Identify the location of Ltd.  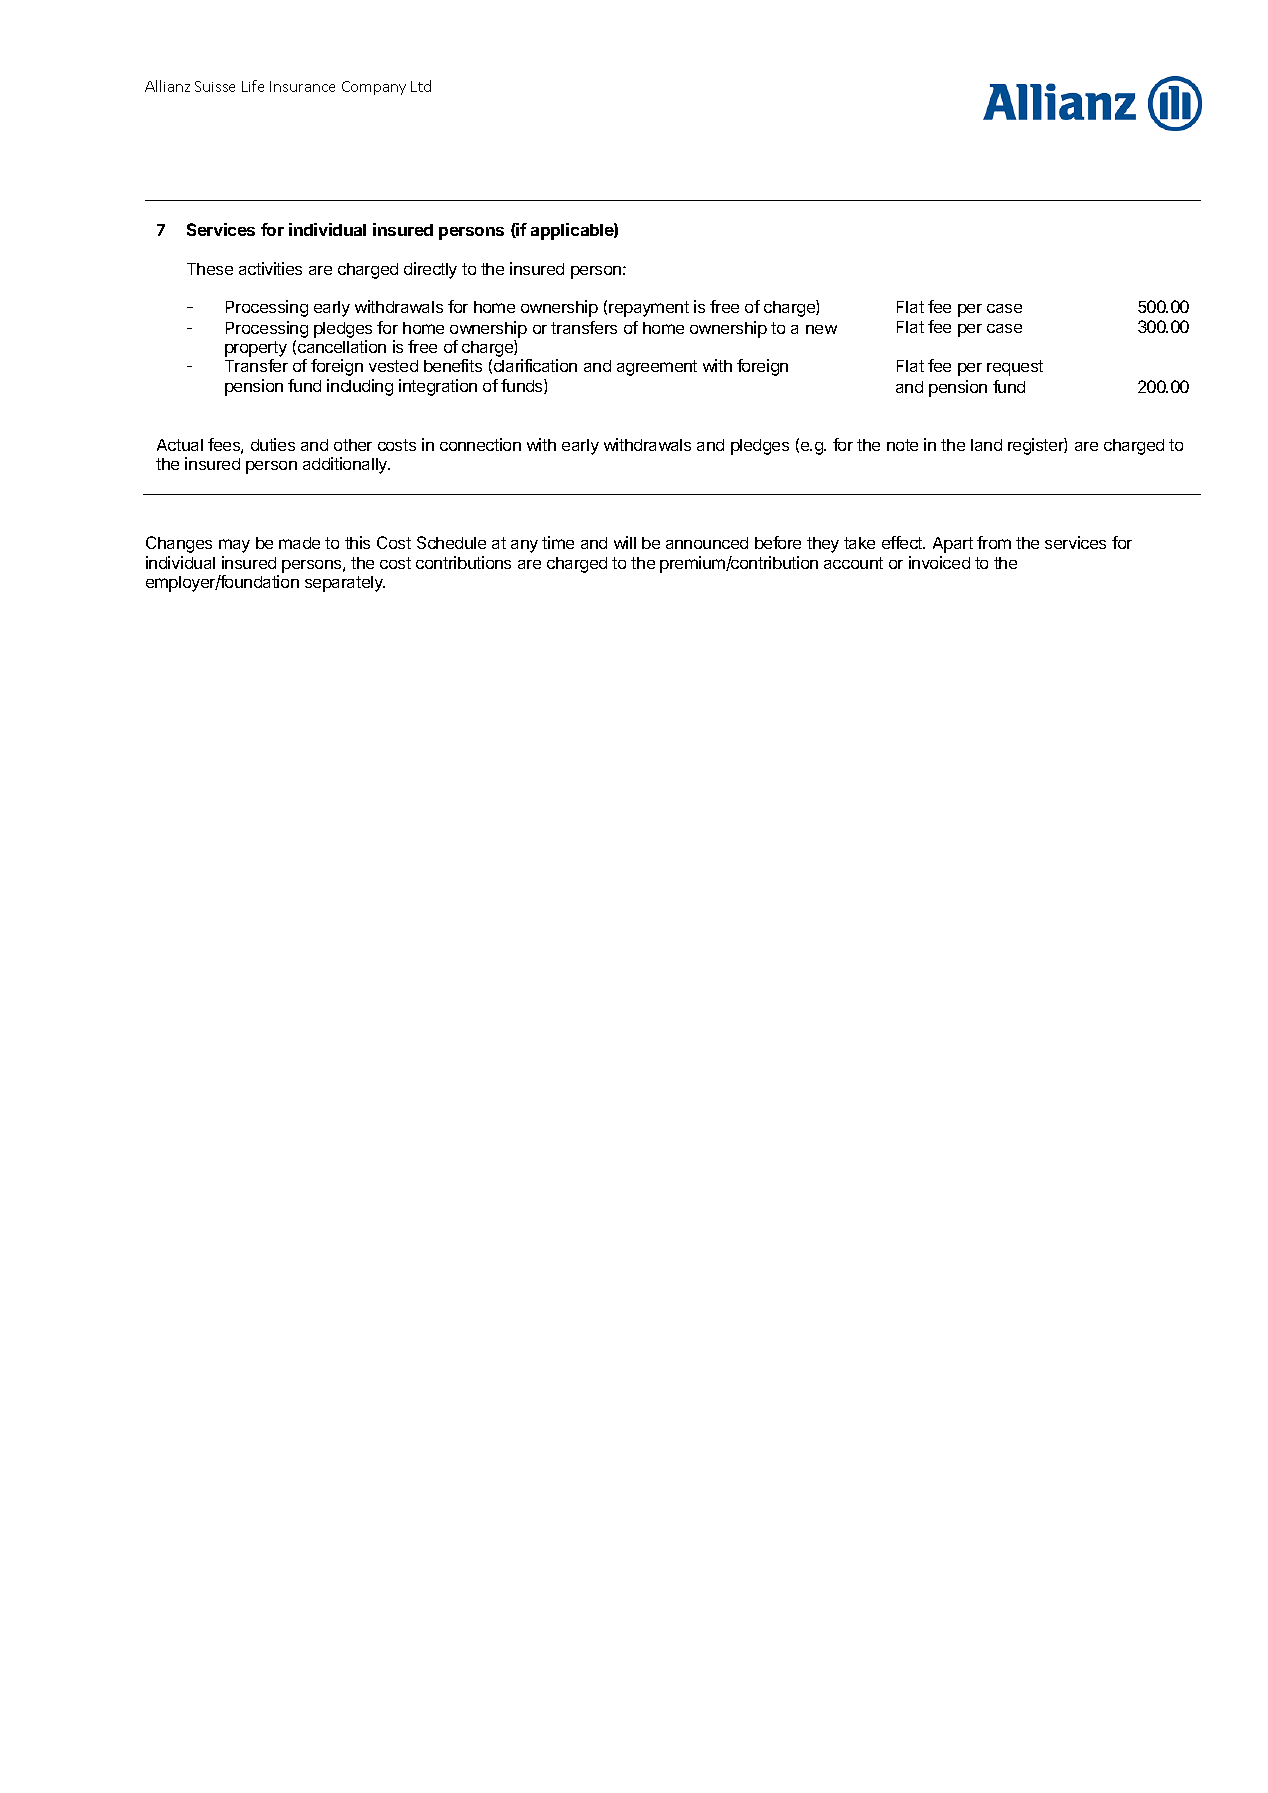
(421, 86).
